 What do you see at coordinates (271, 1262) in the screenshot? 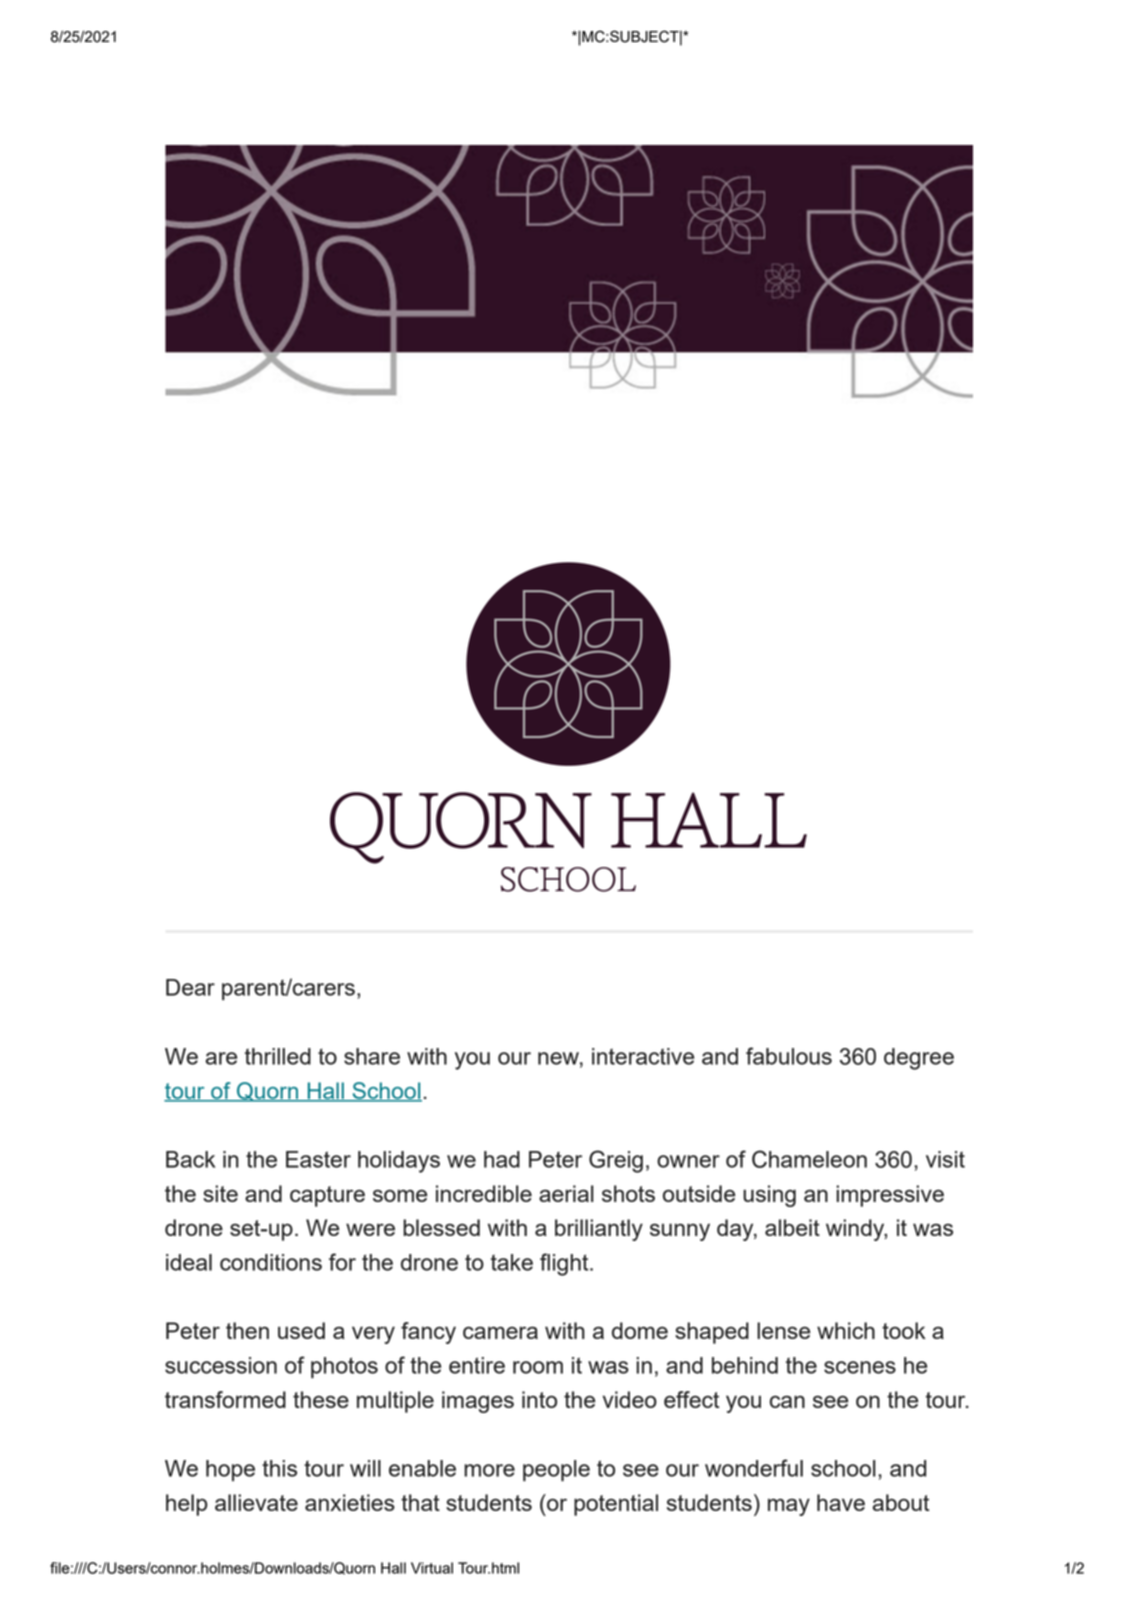
I see `conditions` at bounding box center [271, 1262].
